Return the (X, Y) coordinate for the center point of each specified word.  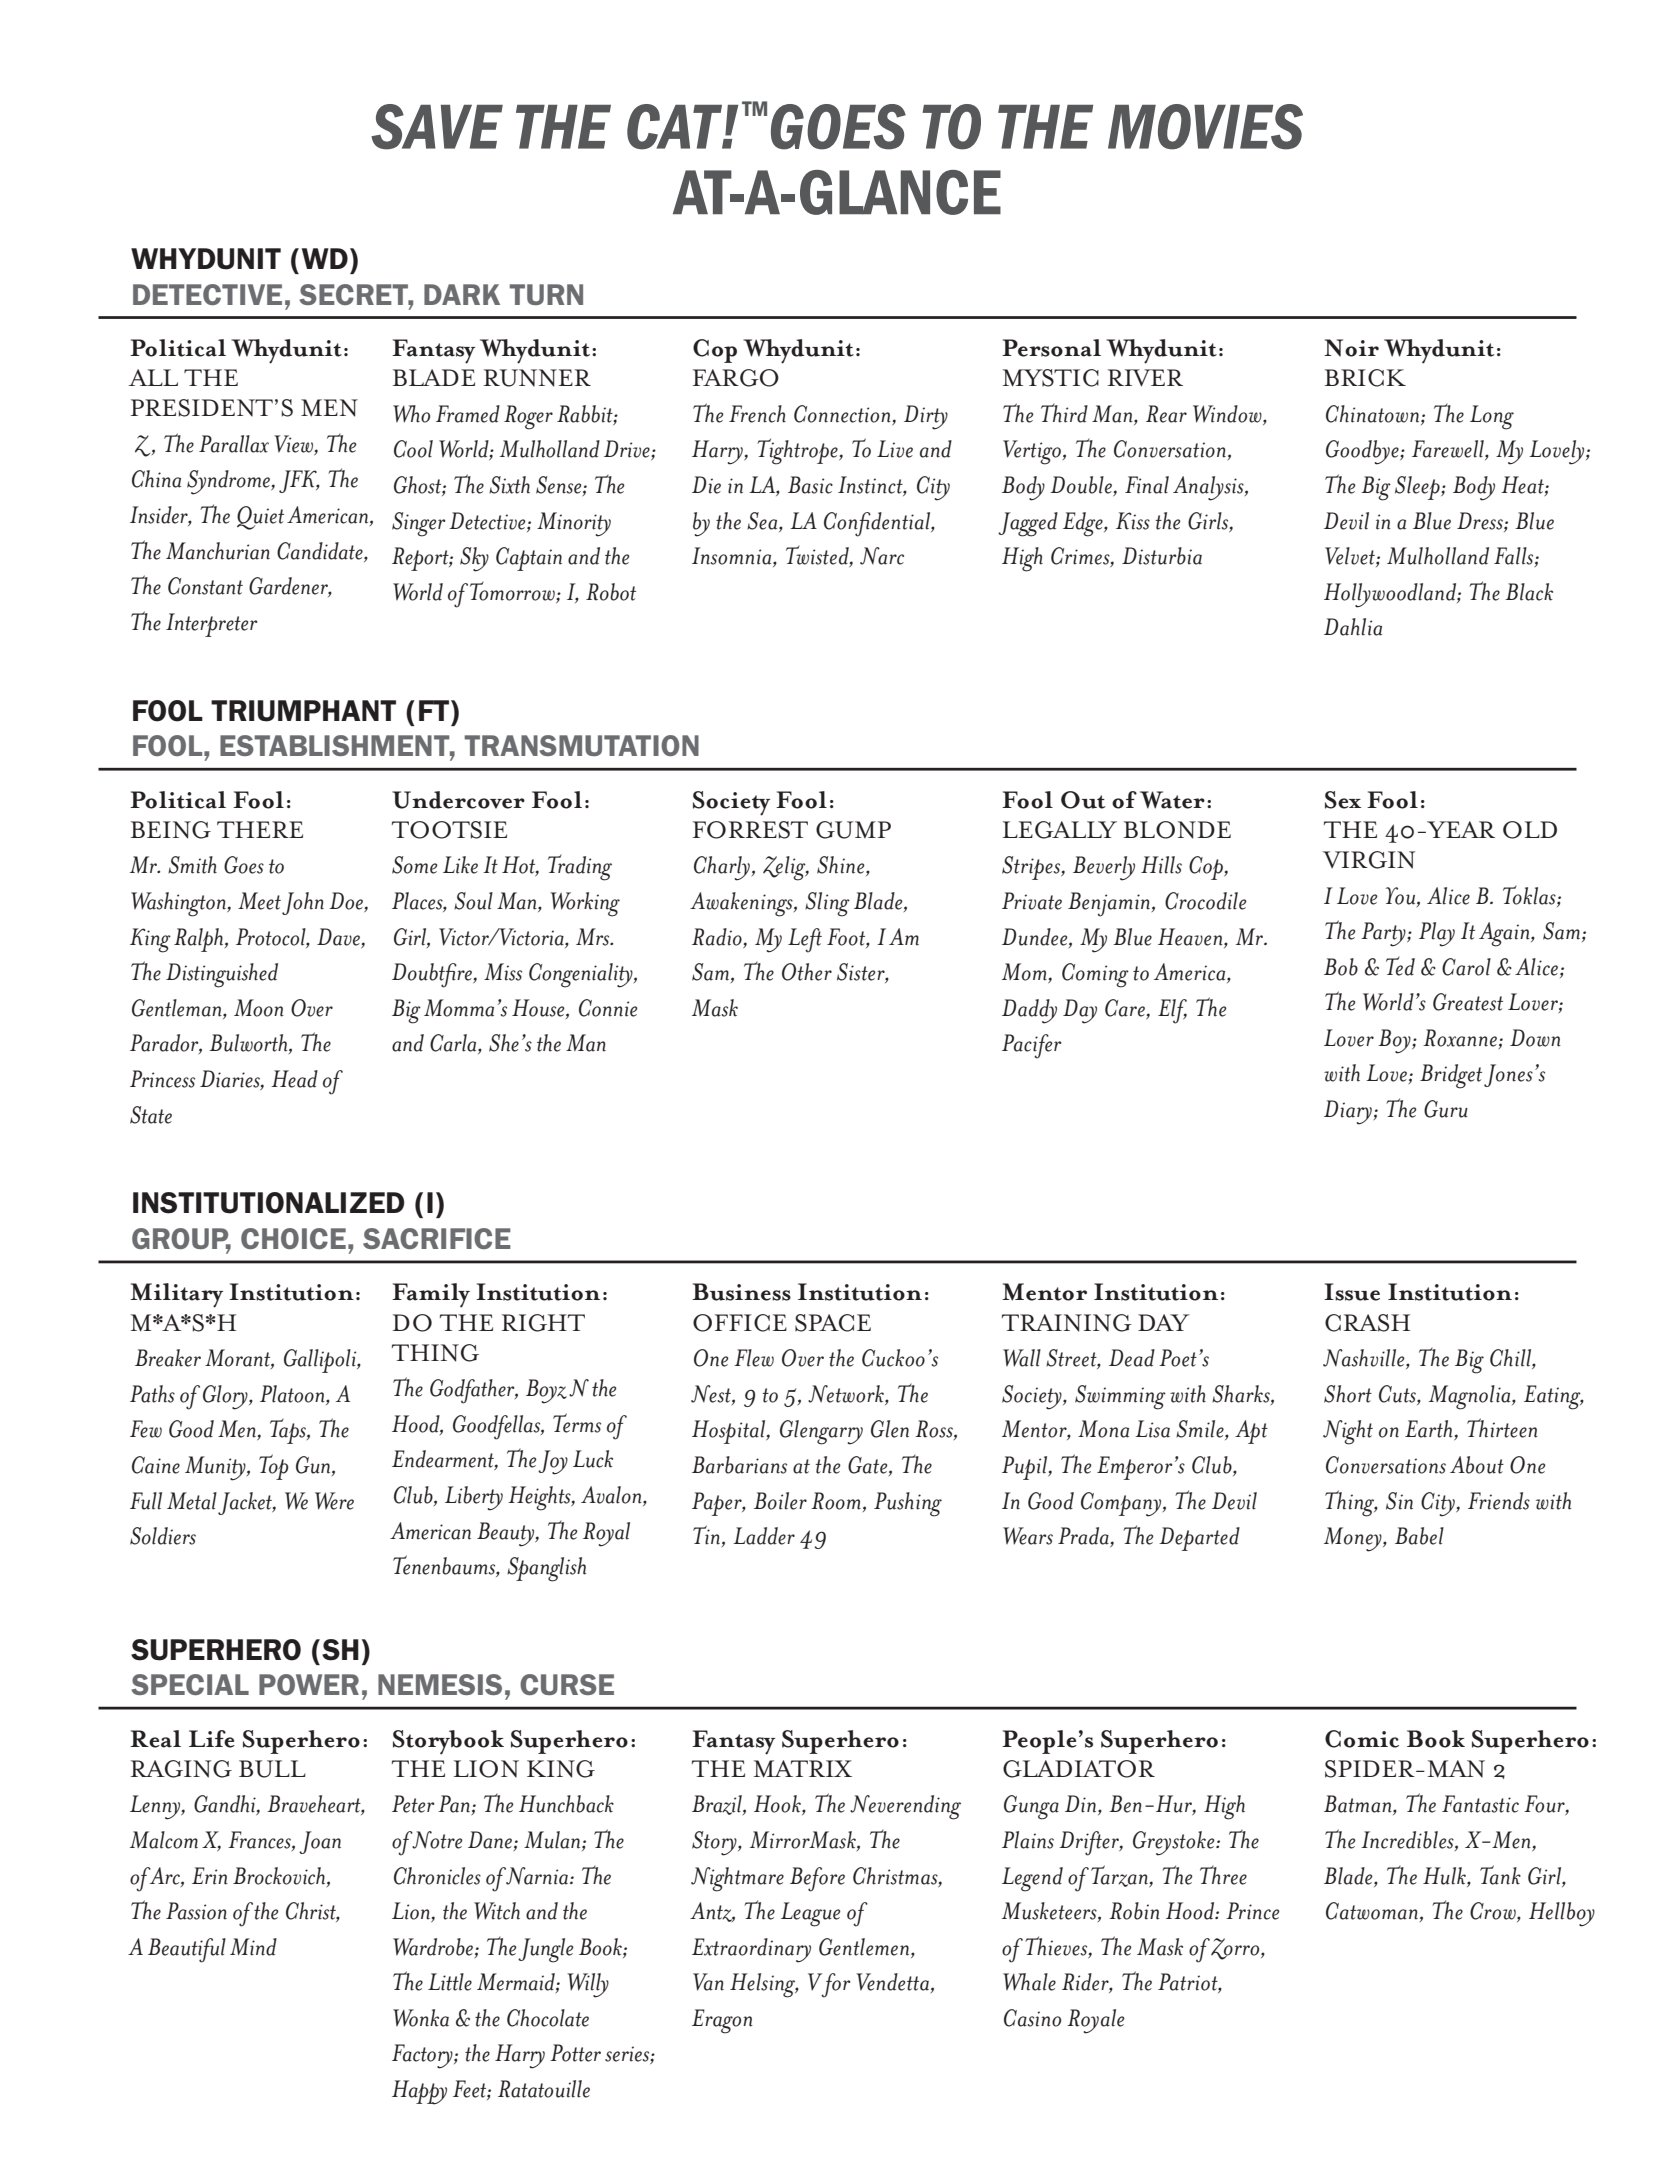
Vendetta (892, 1982)
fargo (736, 378)
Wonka (421, 2018)
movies (1205, 127)
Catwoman (1372, 1911)
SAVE (437, 127)
